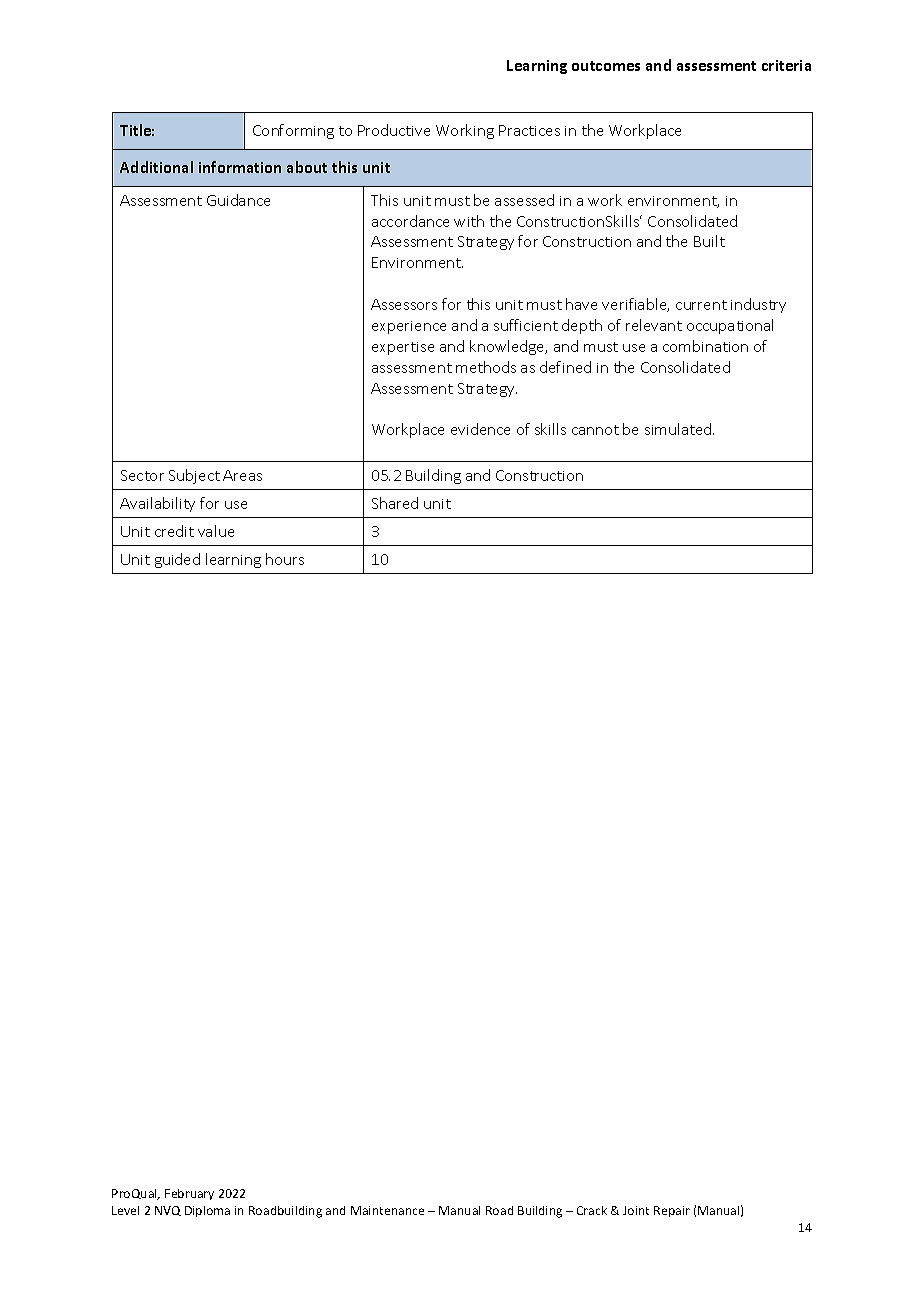  Describe the element at coordinates (679, 429) in the document. I see `simulated` at that location.
